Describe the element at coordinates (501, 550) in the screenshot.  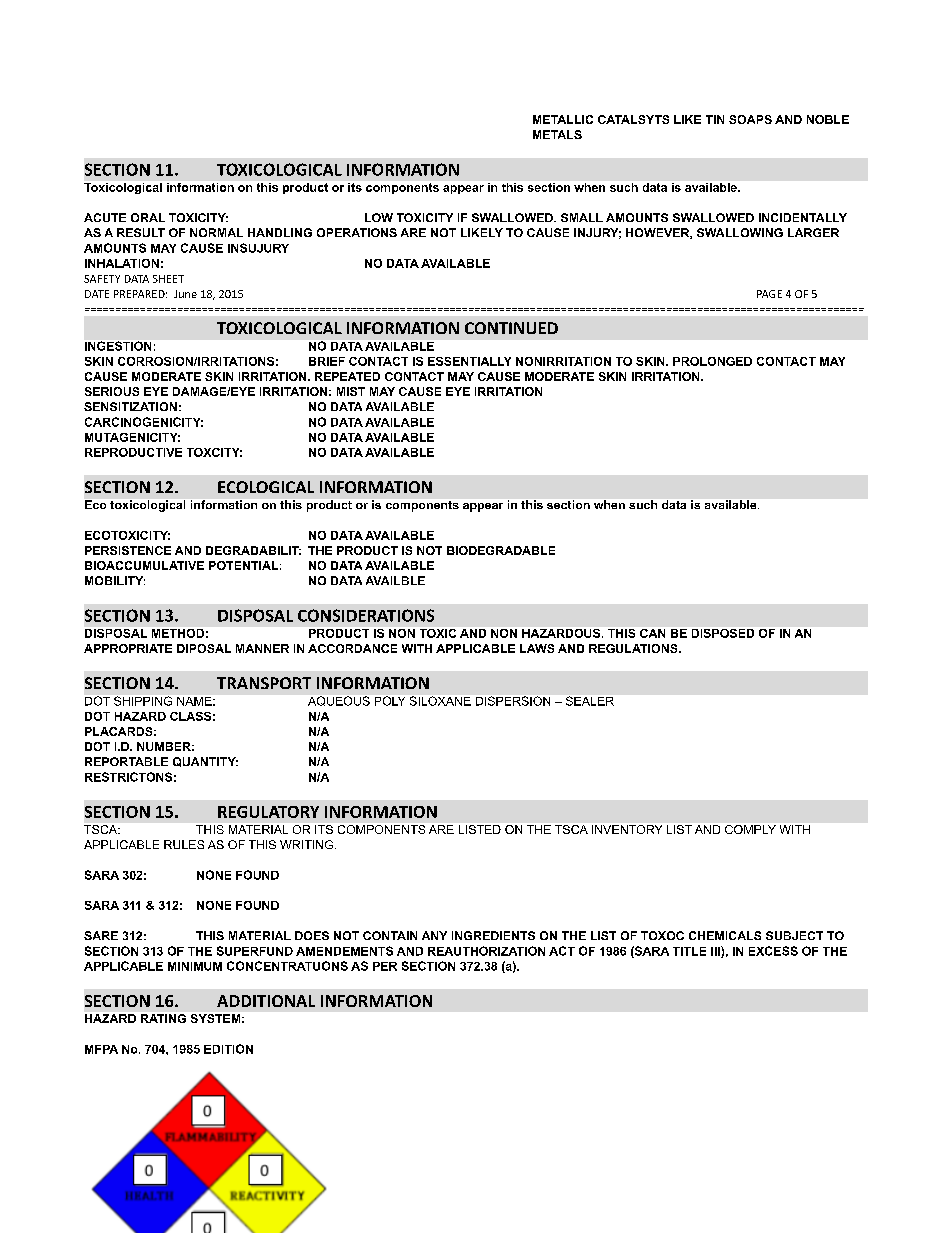
I see `BIODEGRADABLE` at that location.
